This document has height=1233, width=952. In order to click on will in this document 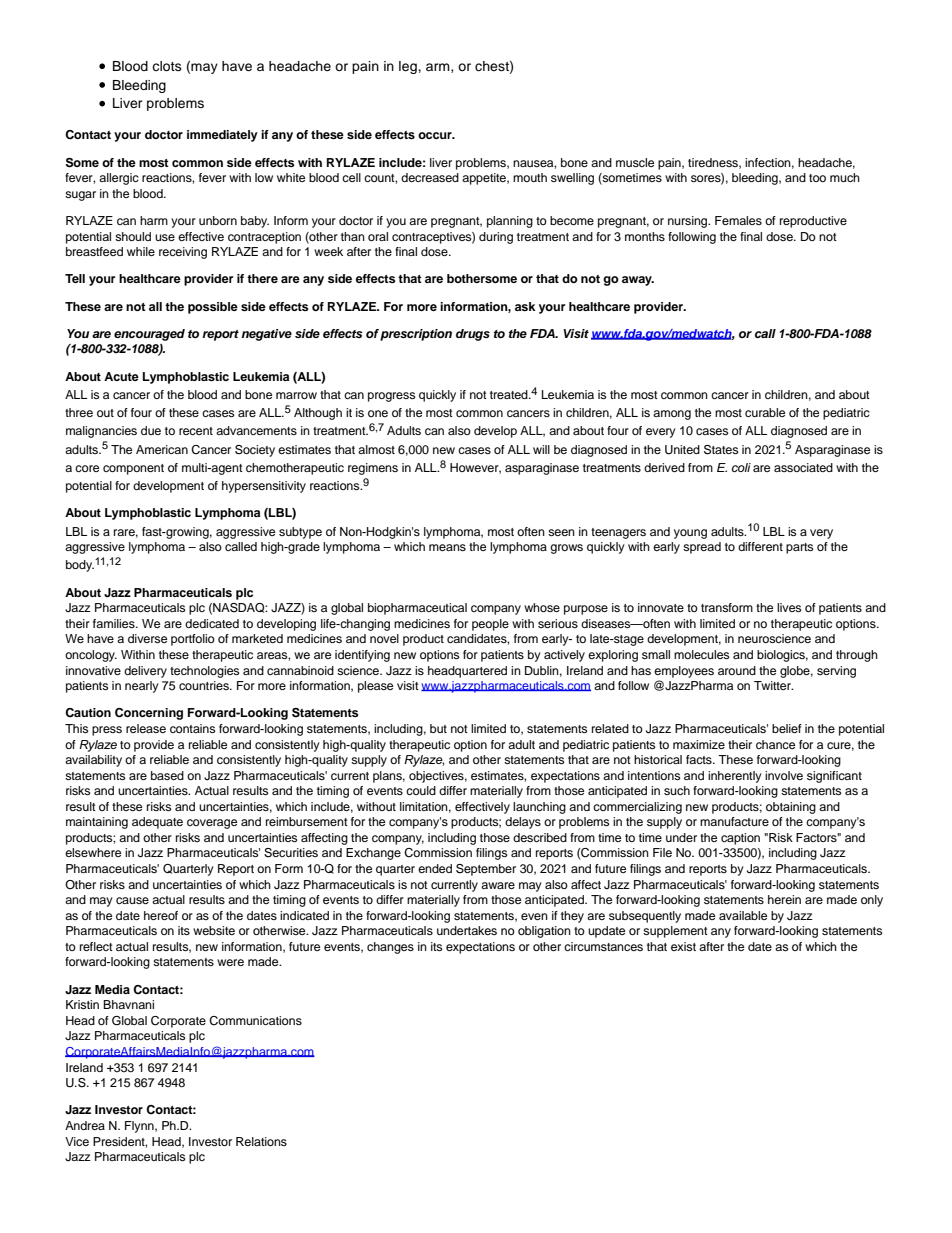, I will do `click(541, 449)`.
